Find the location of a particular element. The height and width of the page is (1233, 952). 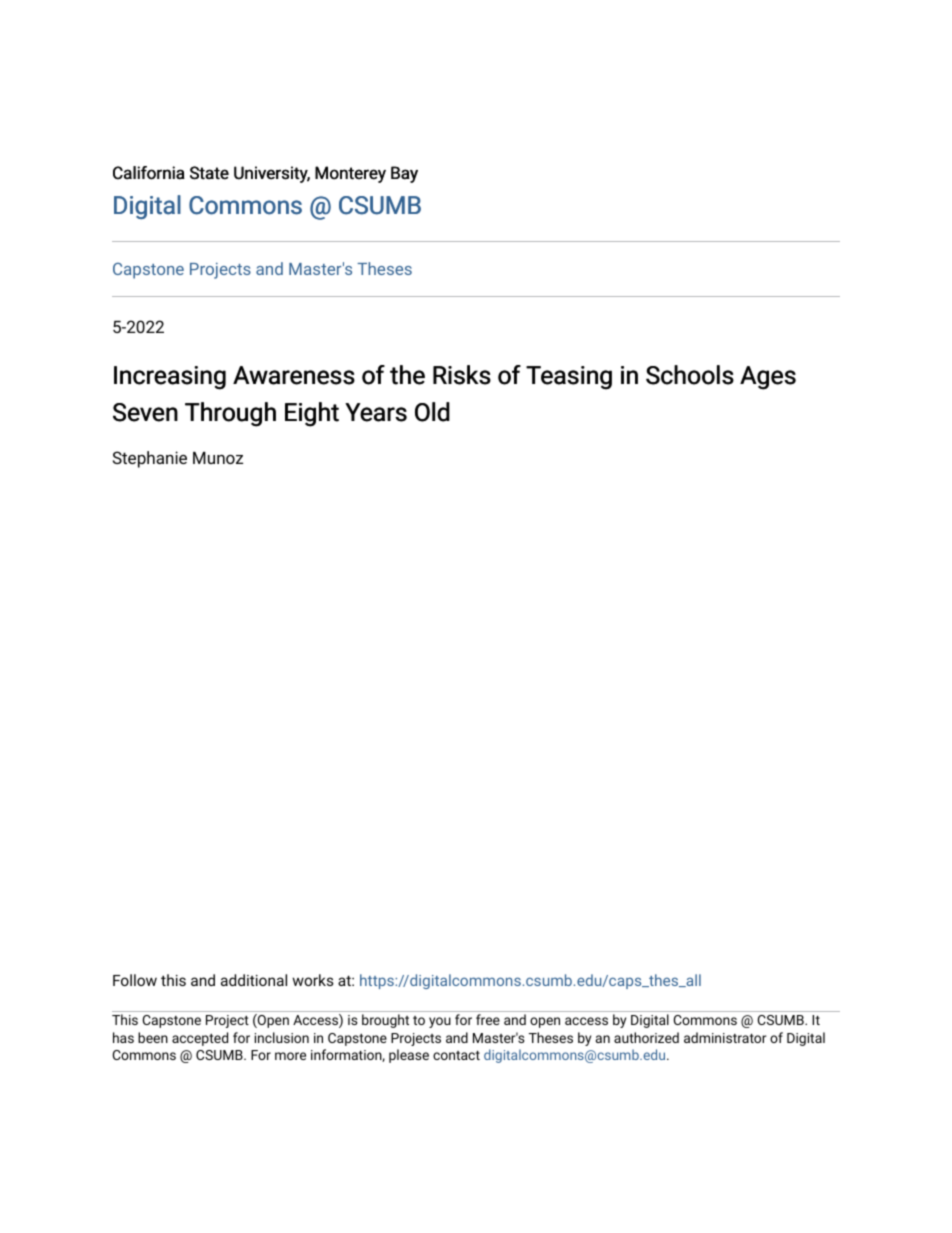

you is located at coordinates (440, 1022).
